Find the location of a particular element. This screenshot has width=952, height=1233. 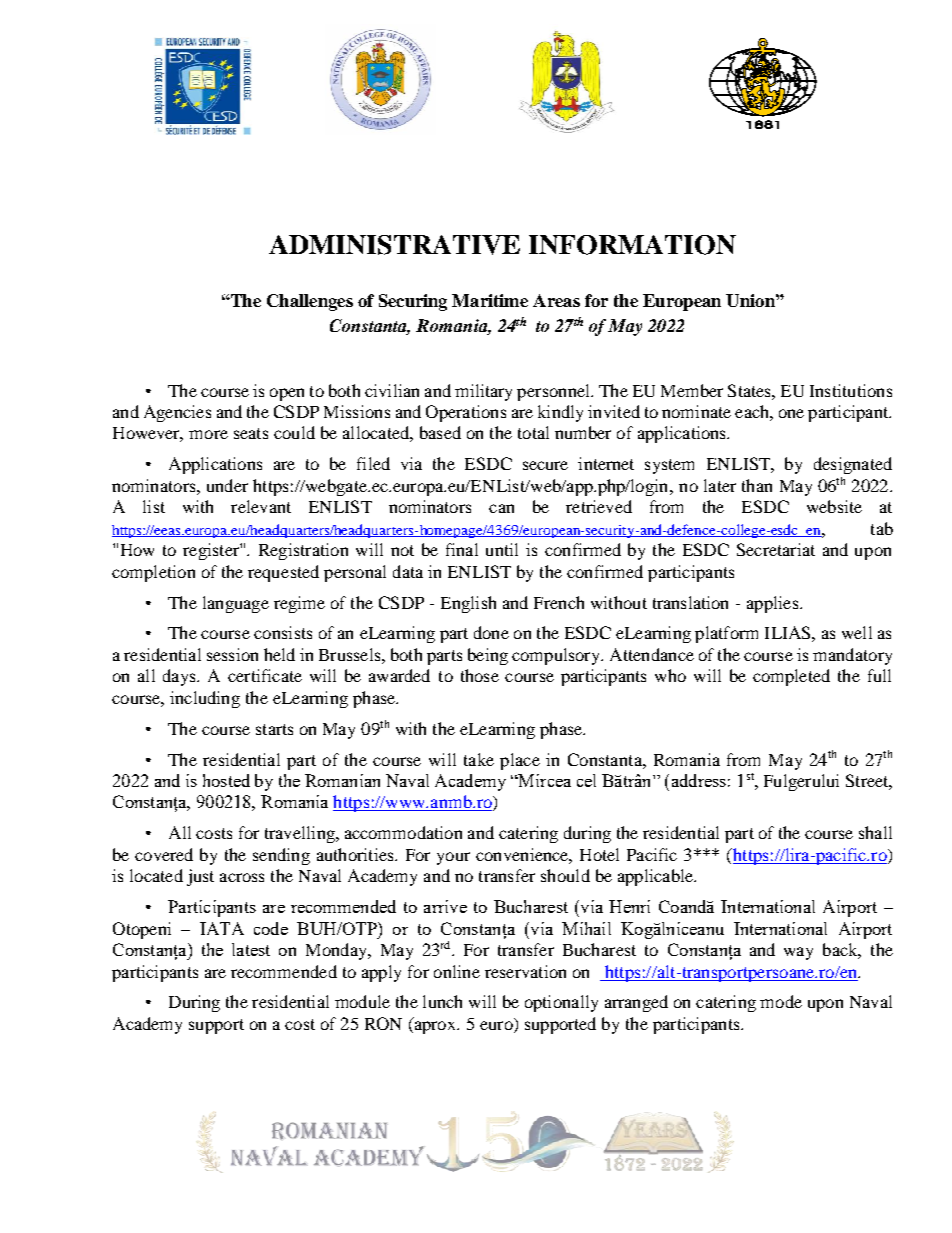

shall is located at coordinates (875, 832).
